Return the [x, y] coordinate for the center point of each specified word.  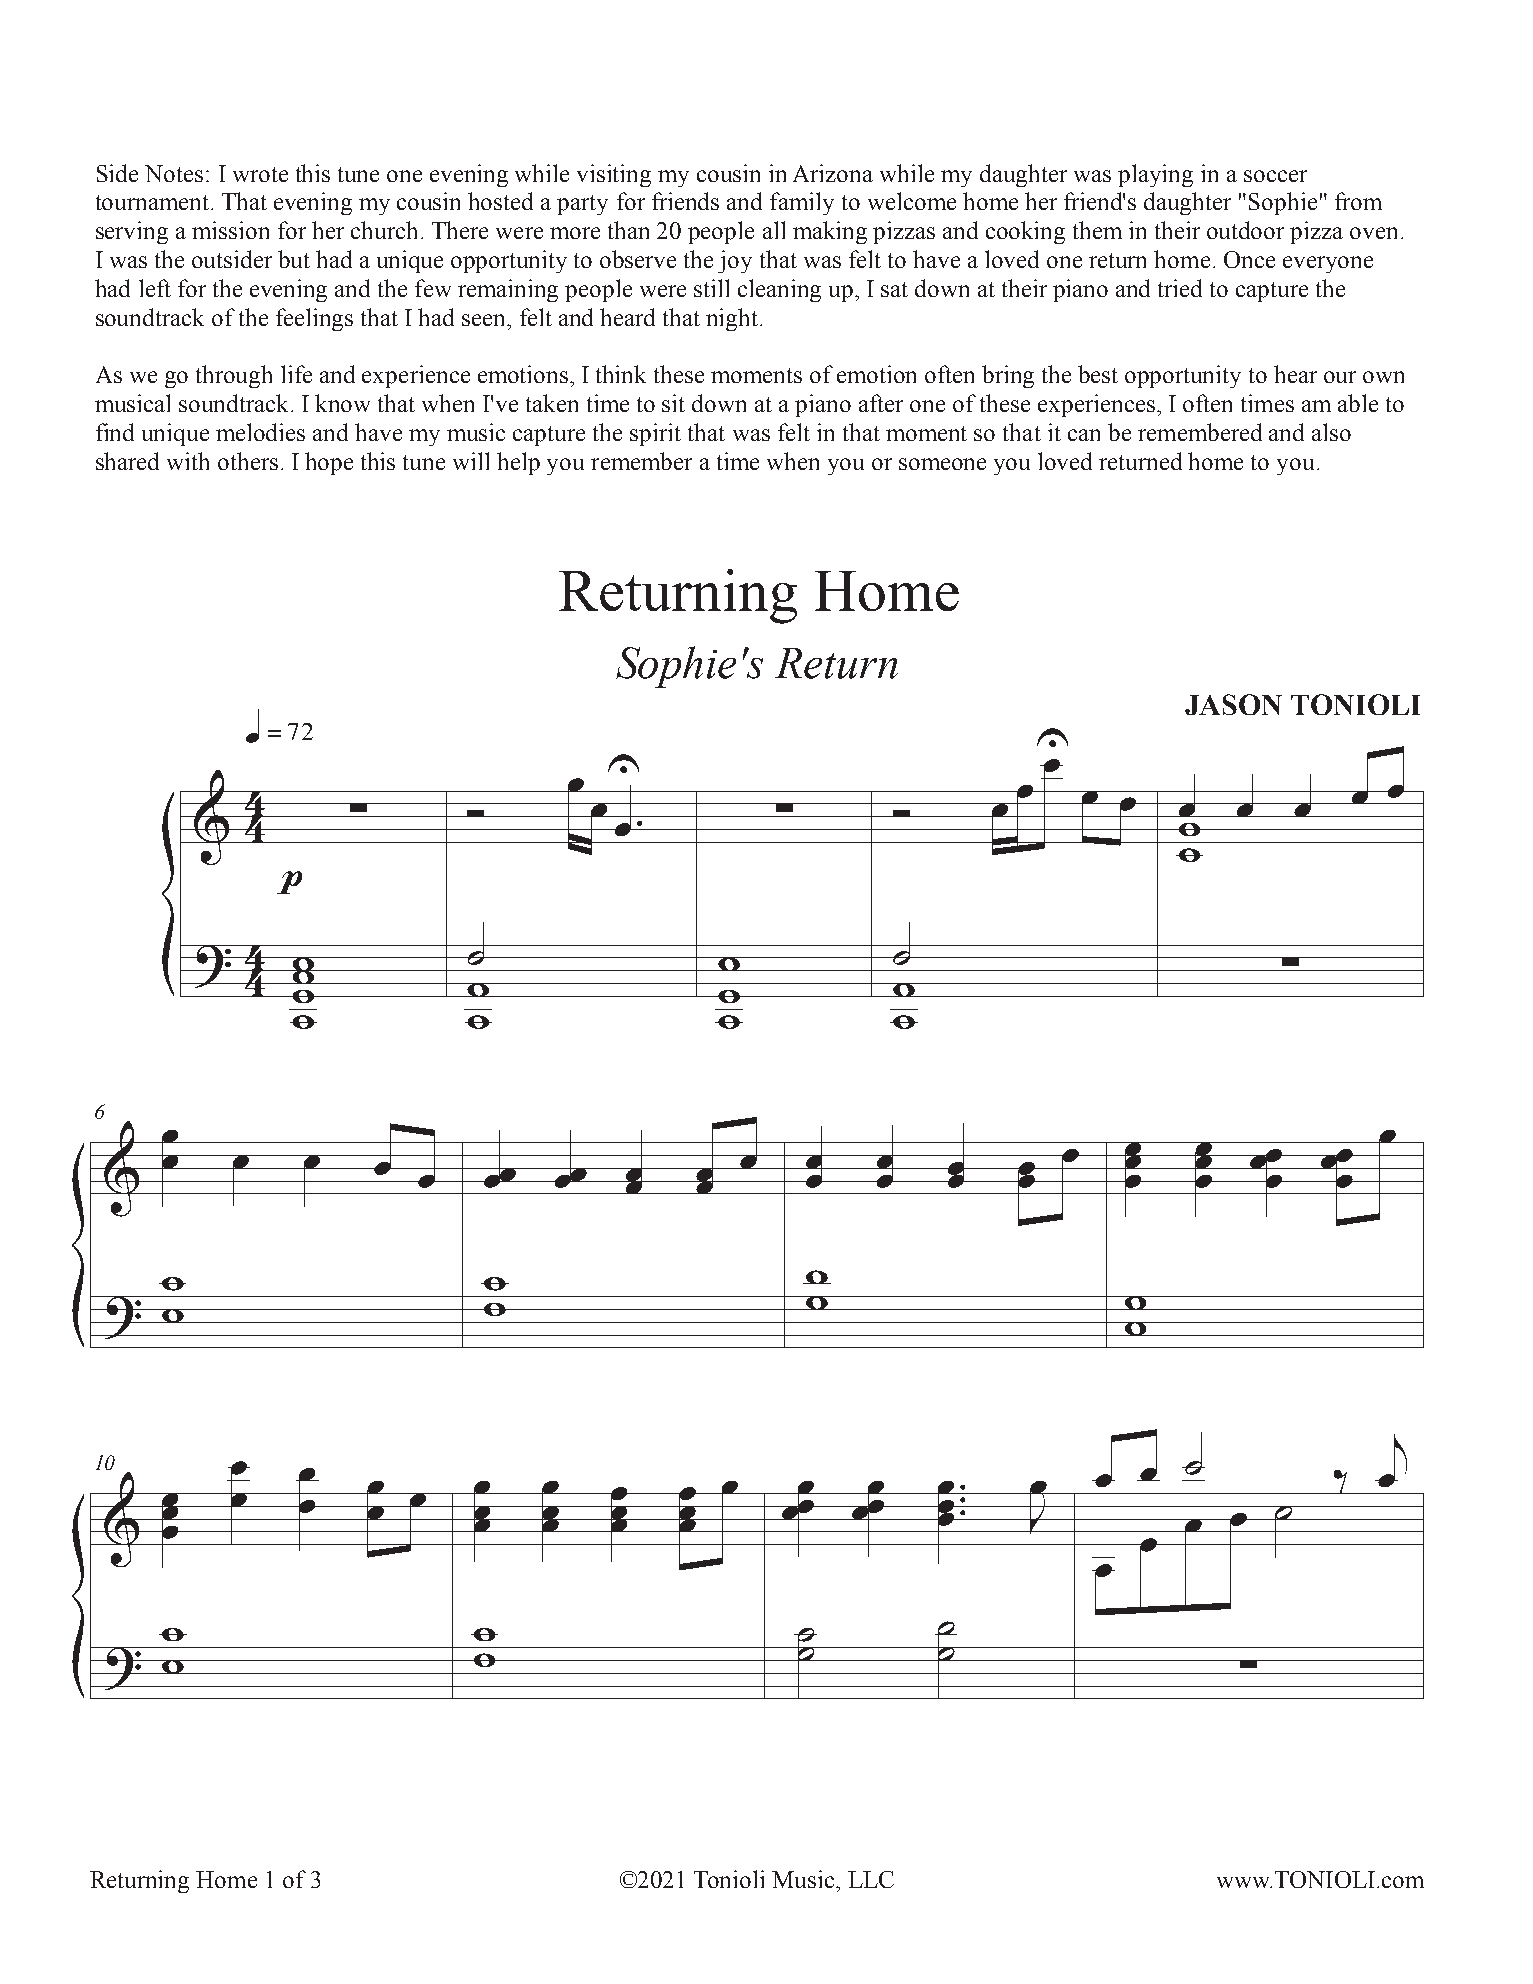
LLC [871, 1879]
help [518, 463]
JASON [1233, 704]
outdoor [1245, 230]
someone [942, 464]
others [248, 461]
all [774, 230]
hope [329, 463]
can [1084, 435]
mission [230, 230]
